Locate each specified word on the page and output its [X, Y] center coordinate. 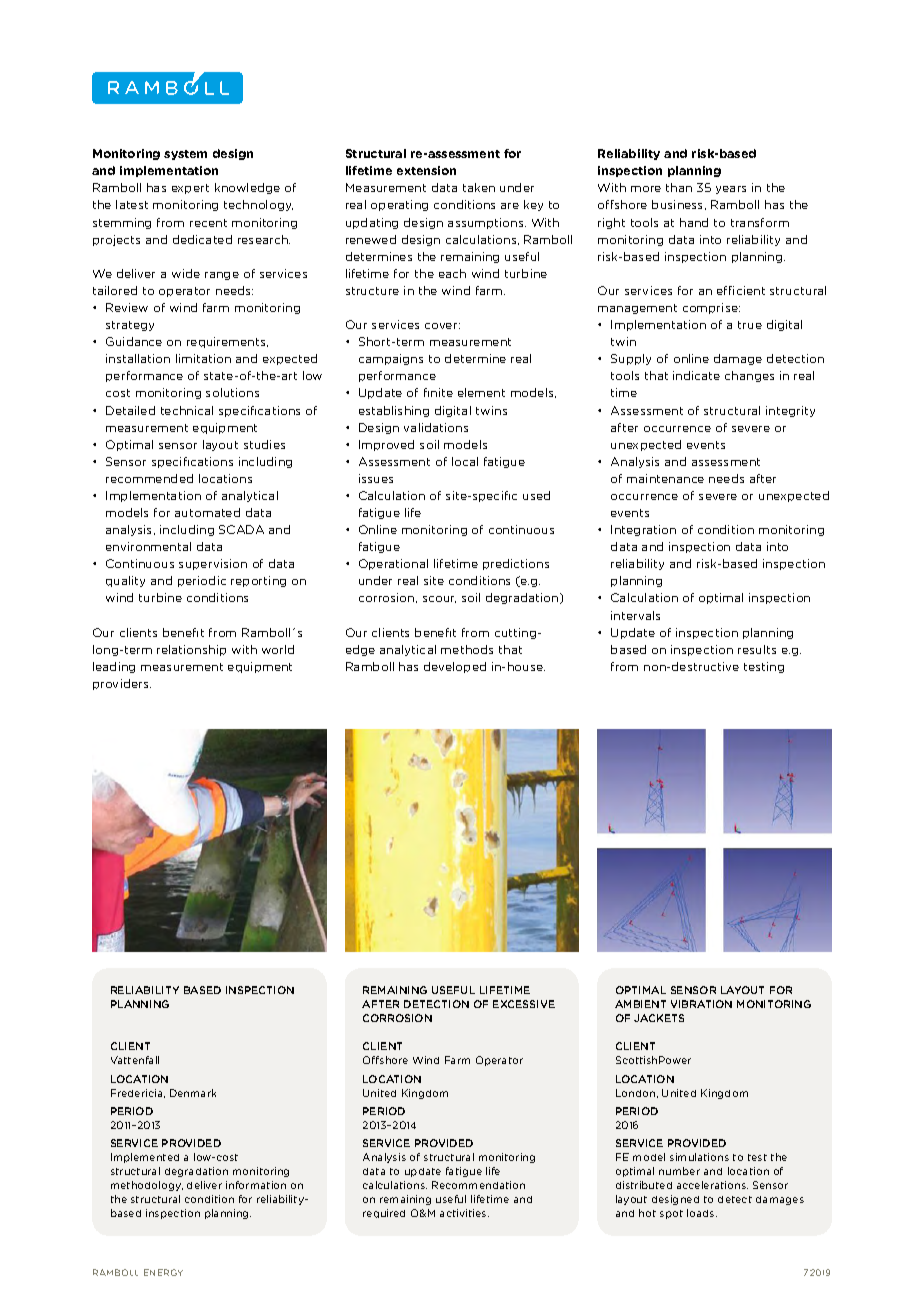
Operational [393, 564]
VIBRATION [701, 1004]
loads [702, 1213]
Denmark [193, 1093]
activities [464, 1213]
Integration [643, 530]
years [731, 190]
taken [479, 187]
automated [207, 512]
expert [190, 189]
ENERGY [163, 1272]
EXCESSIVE [524, 1004]
